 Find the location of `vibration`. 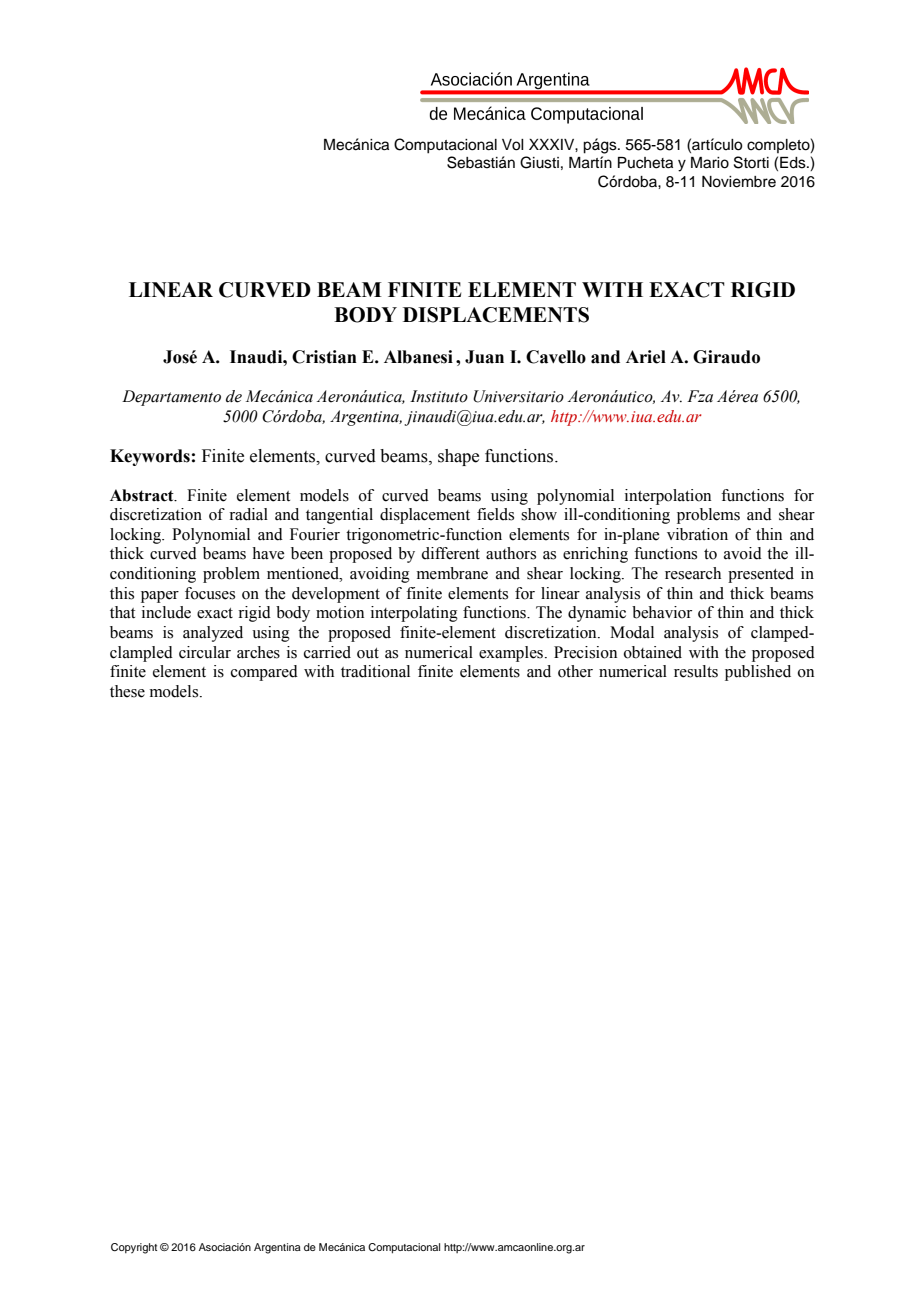

vibration is located at coordinates (697, 534).
